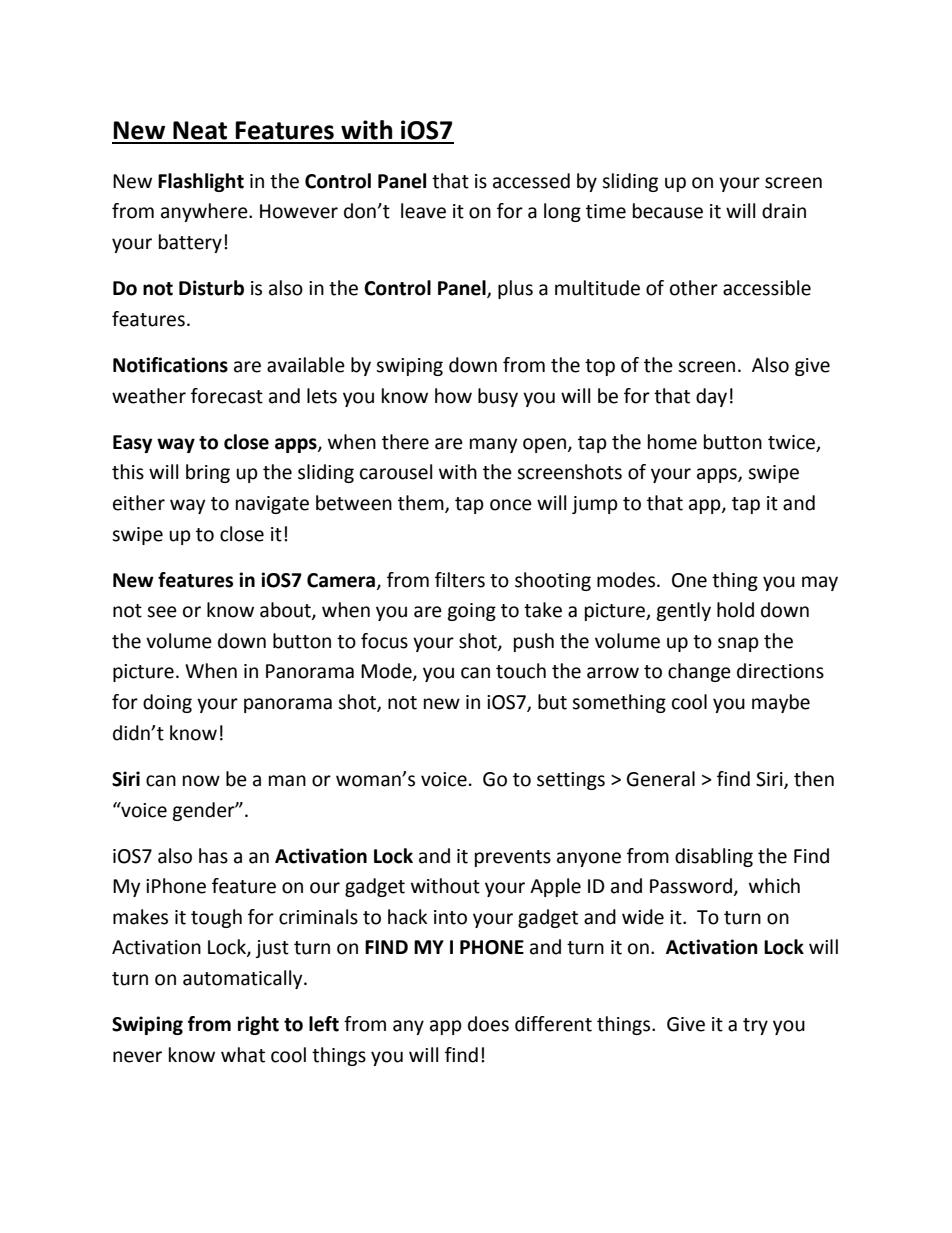  Describe the element at coordinates (471, 612) in the screenshot. I see `going` at that location.
